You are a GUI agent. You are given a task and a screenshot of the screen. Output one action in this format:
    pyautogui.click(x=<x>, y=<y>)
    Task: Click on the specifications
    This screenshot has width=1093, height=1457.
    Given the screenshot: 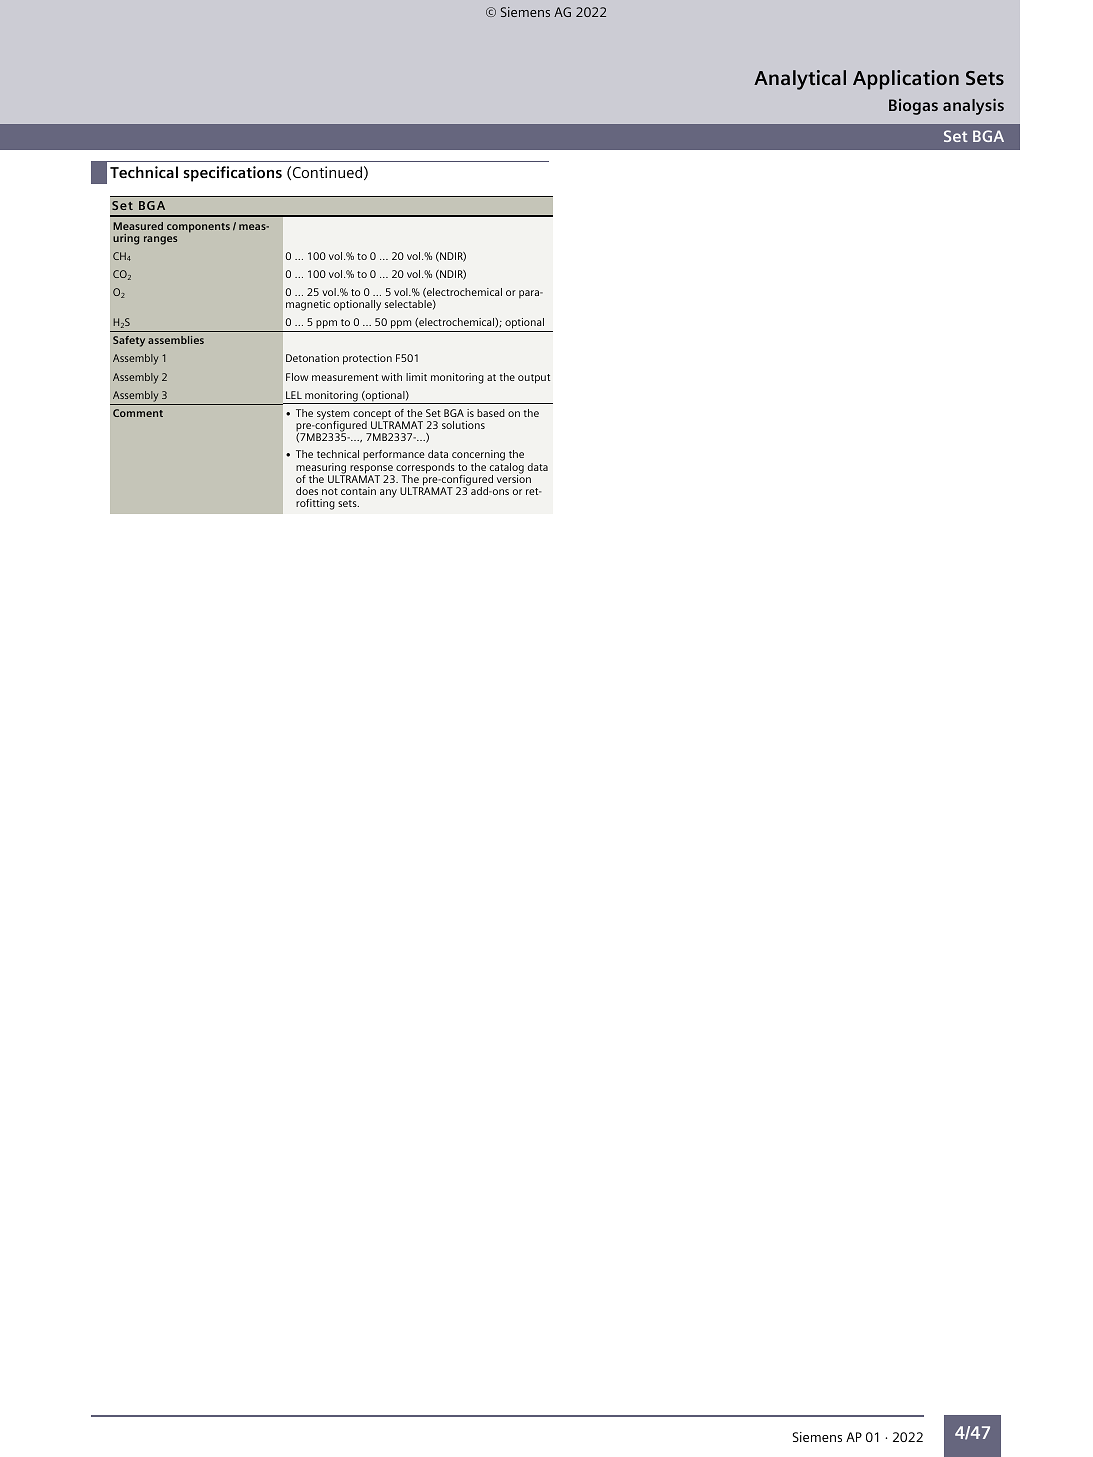 What is the action you would take?
    pyautogui.click(x=232, y=174)
